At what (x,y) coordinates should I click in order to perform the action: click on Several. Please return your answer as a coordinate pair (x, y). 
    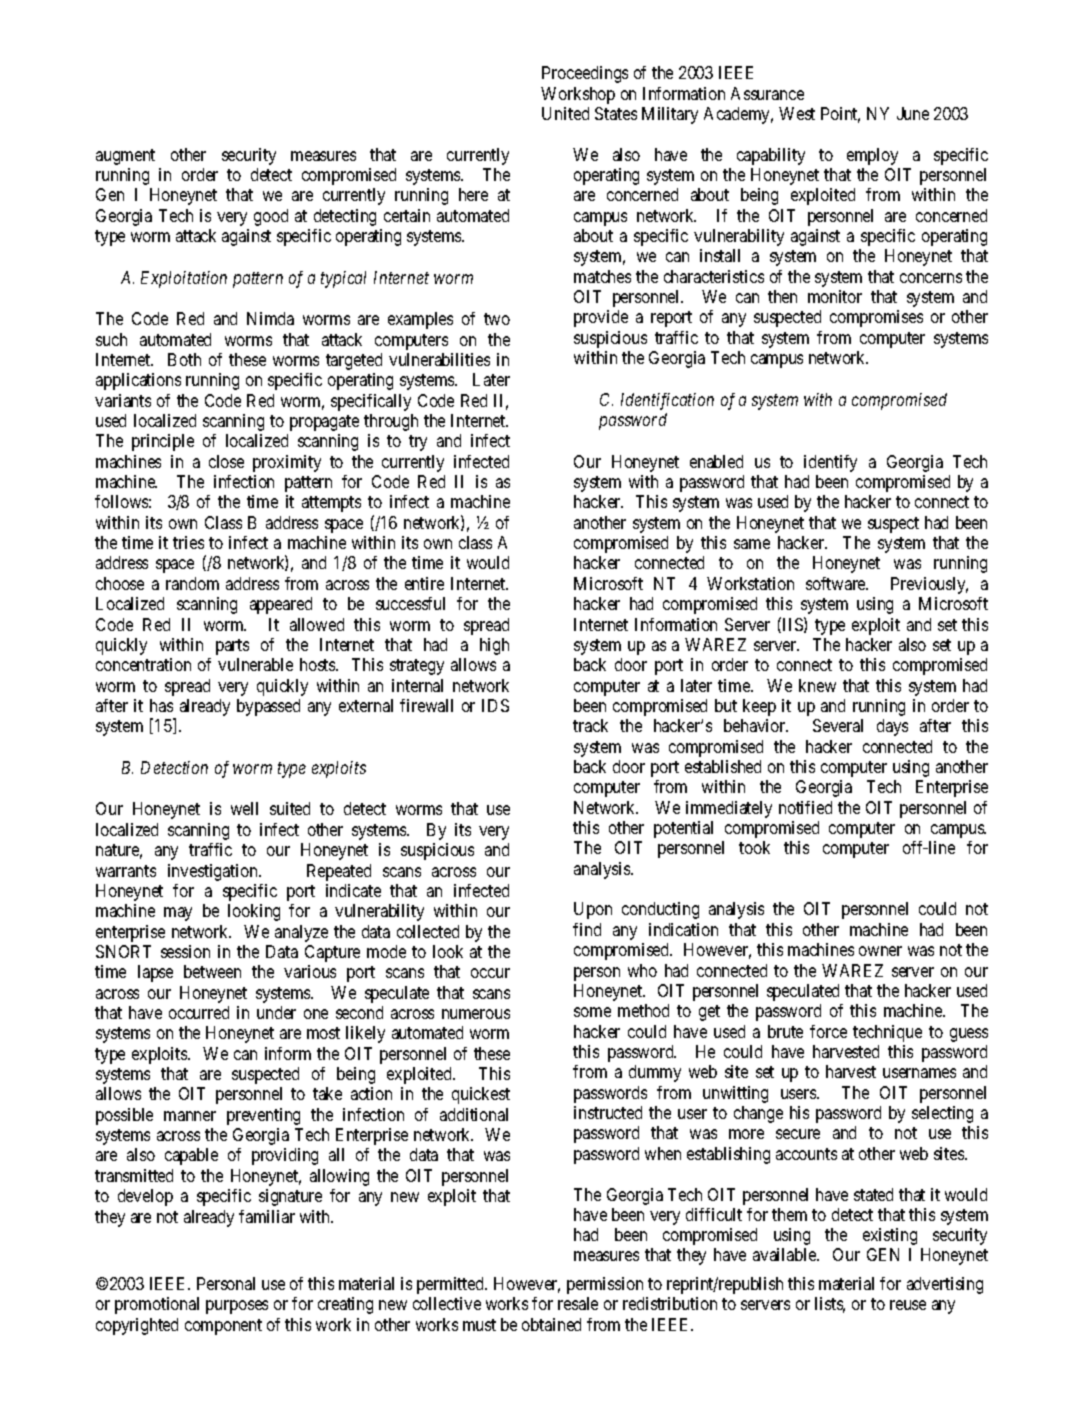
    Looking at the image, I should click on (838, 725).
